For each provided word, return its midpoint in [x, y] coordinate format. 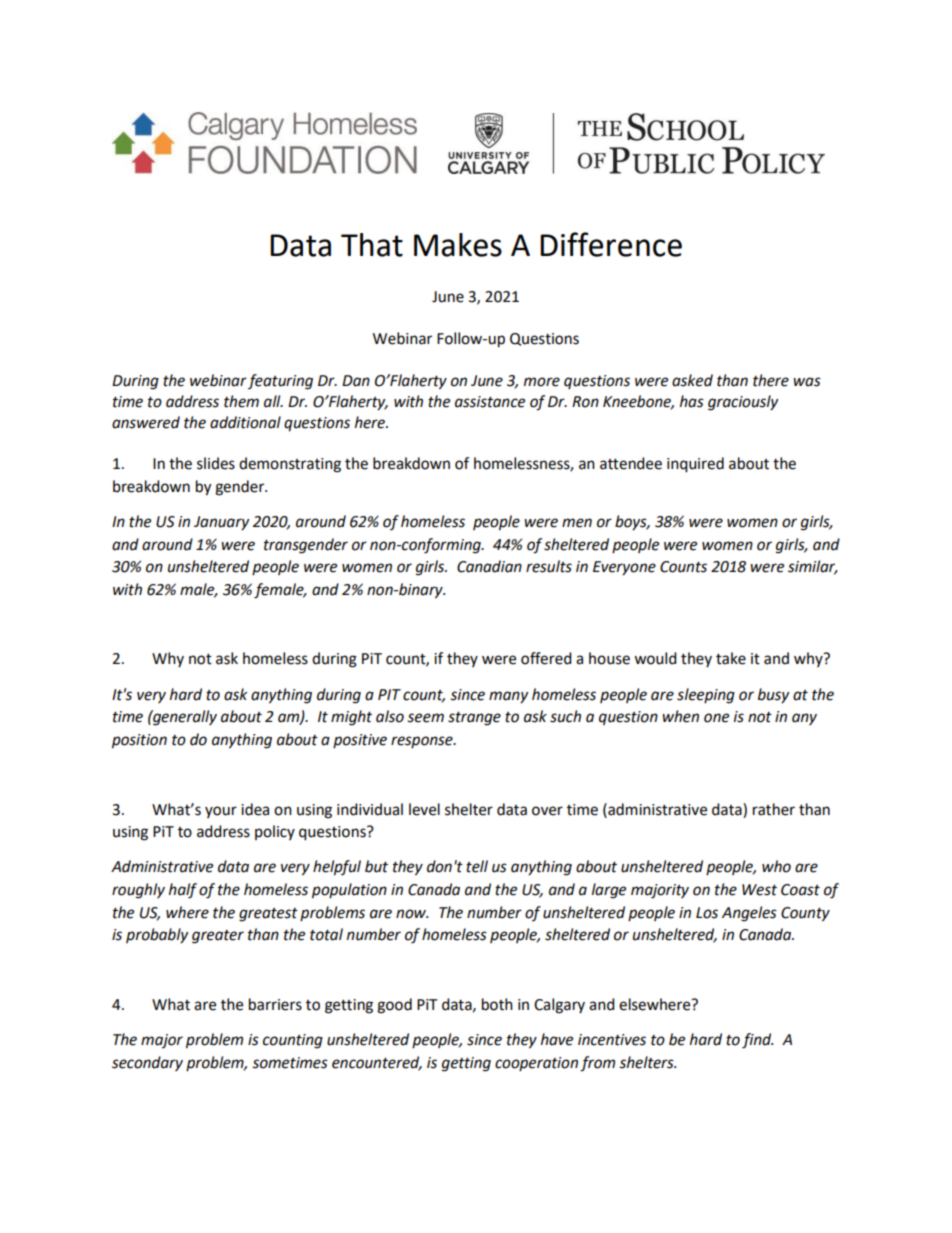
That [372, 245]
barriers [275, 1004]
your [221, 812]
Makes [458, 245]
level [424, 809]
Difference [611, 244]
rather [774, 809]
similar [813, 567]
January [221, 523]
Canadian [489, 566]
